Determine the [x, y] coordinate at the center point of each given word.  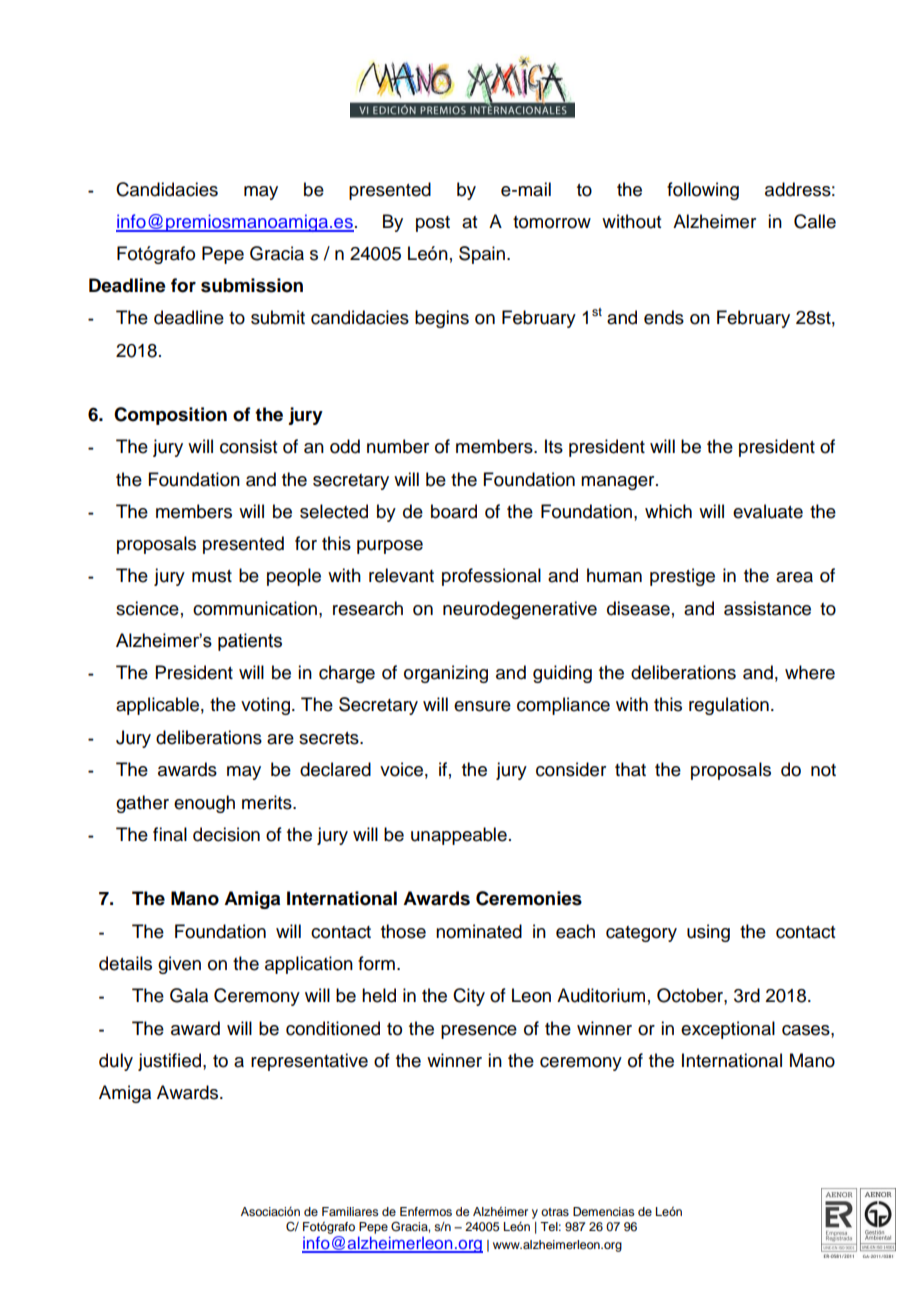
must [212, 576]
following [703, 191]
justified [169, 1062]
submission [252, 285]
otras [555, 1212]
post [433, 224]
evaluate [768, 511]
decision [226, 834]
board [454, 511]
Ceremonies [529, 898]
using [708, 933]
